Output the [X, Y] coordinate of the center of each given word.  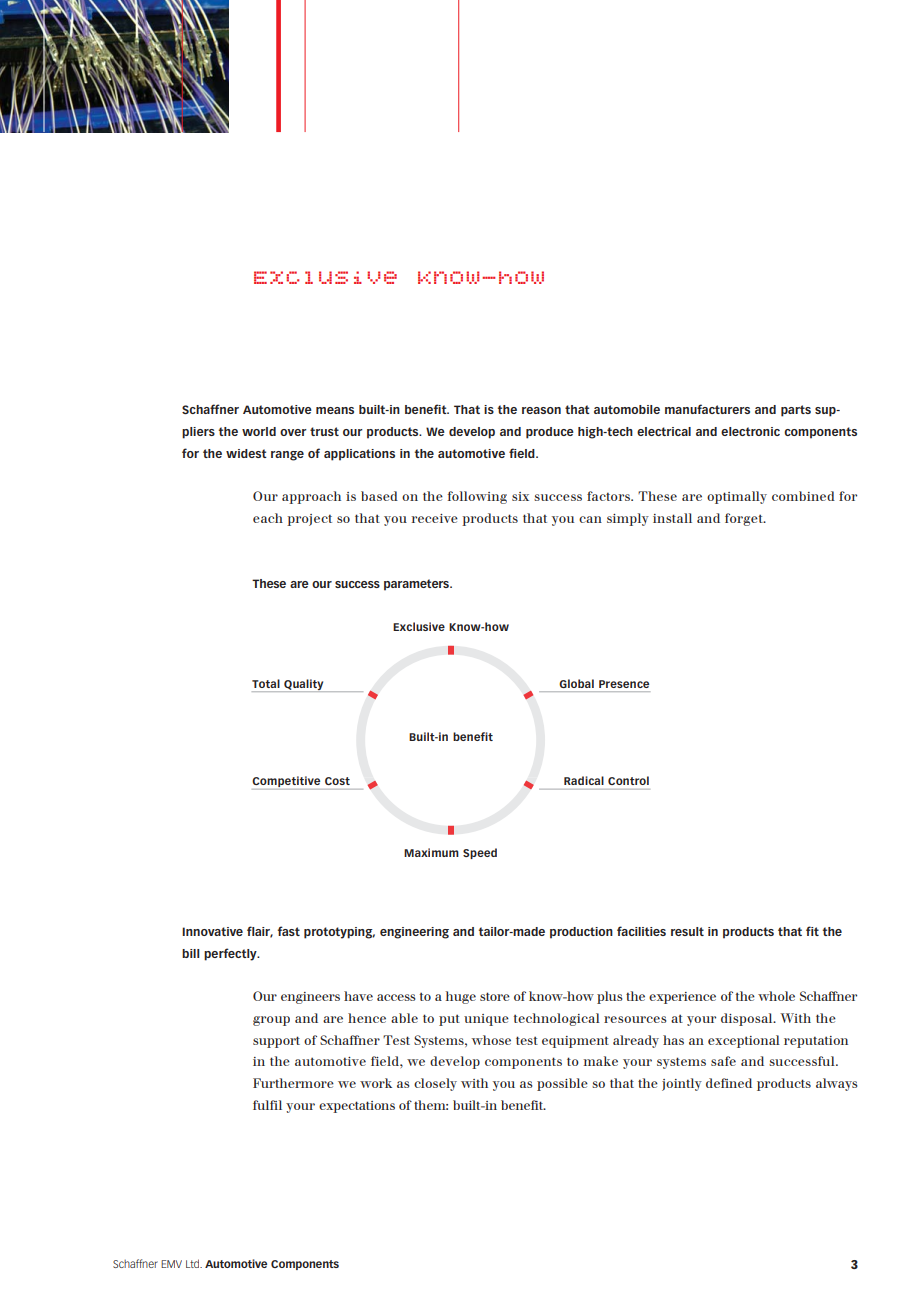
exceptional [744, 1041]
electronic [750, 431]
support [276, 1042]
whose [491, 1040]
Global [576, 683]
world [259, 431]
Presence [624, 684]
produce [550, 433]
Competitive [287, 783]
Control [628, 780]
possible [562, 1084]
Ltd [193, 1263]
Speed [480, 853]
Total [266, 683]
